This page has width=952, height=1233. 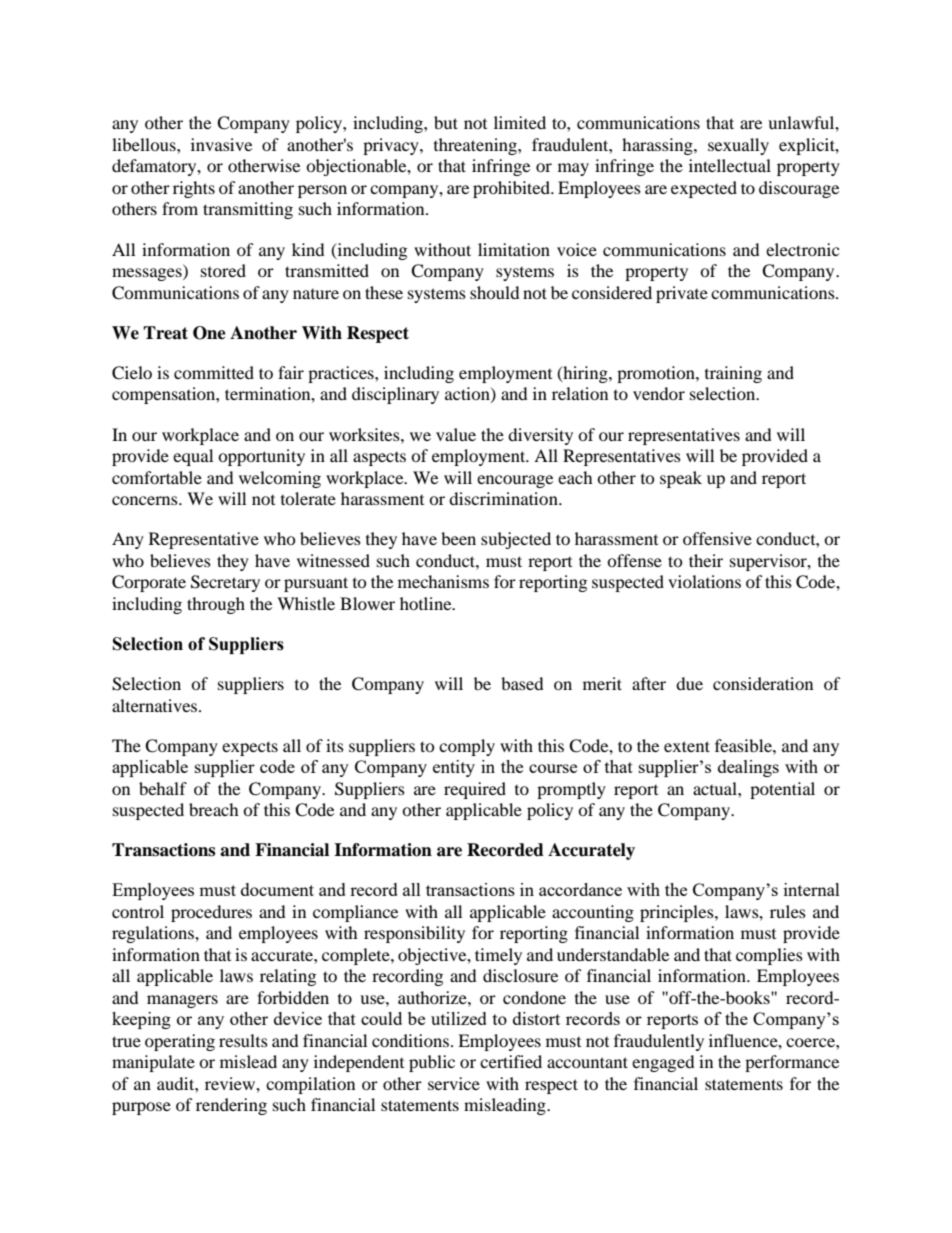 I want to click on rendering, so click(x=231, y=1106).
